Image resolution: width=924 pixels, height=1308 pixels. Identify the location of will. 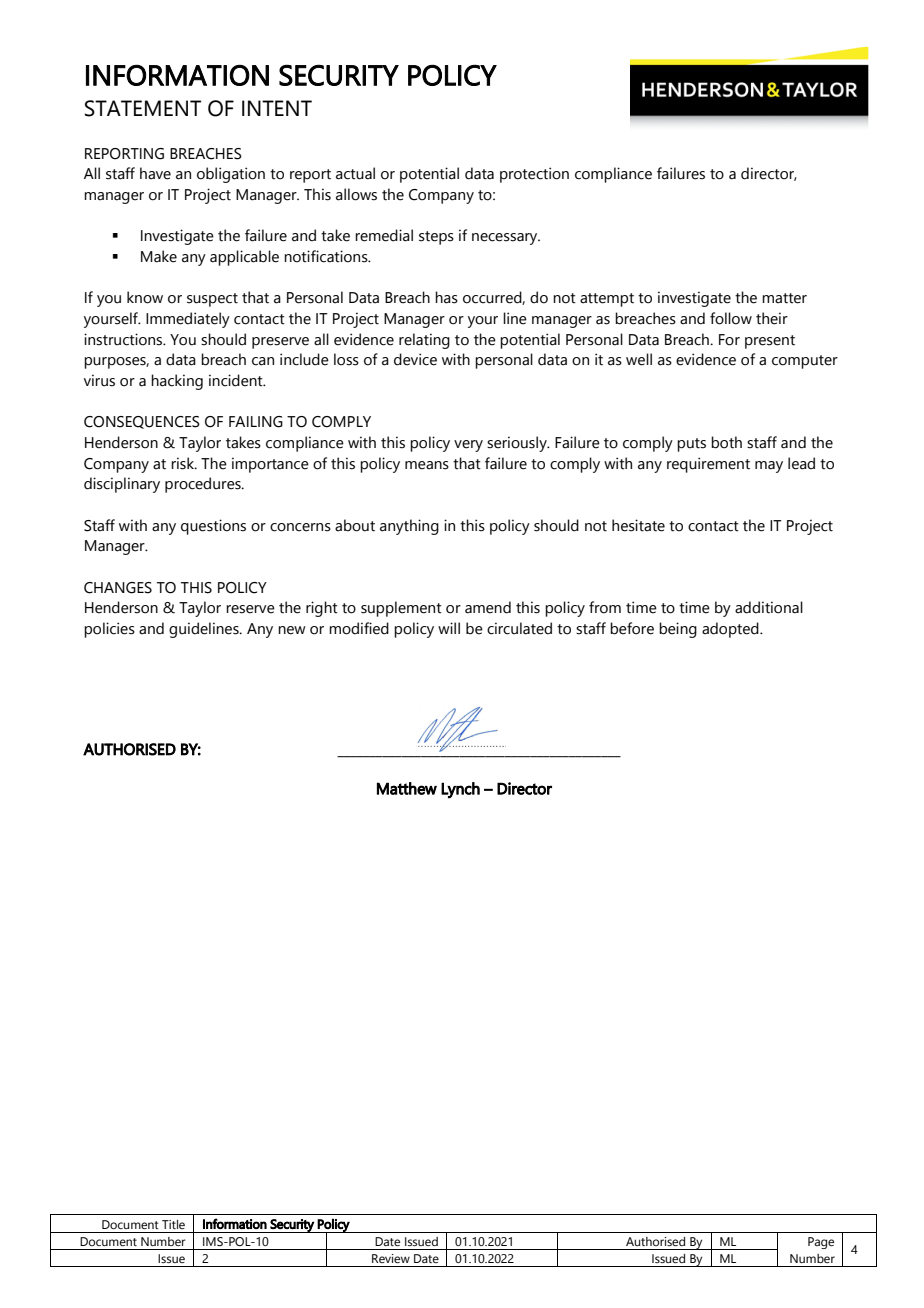
(449, 628).
